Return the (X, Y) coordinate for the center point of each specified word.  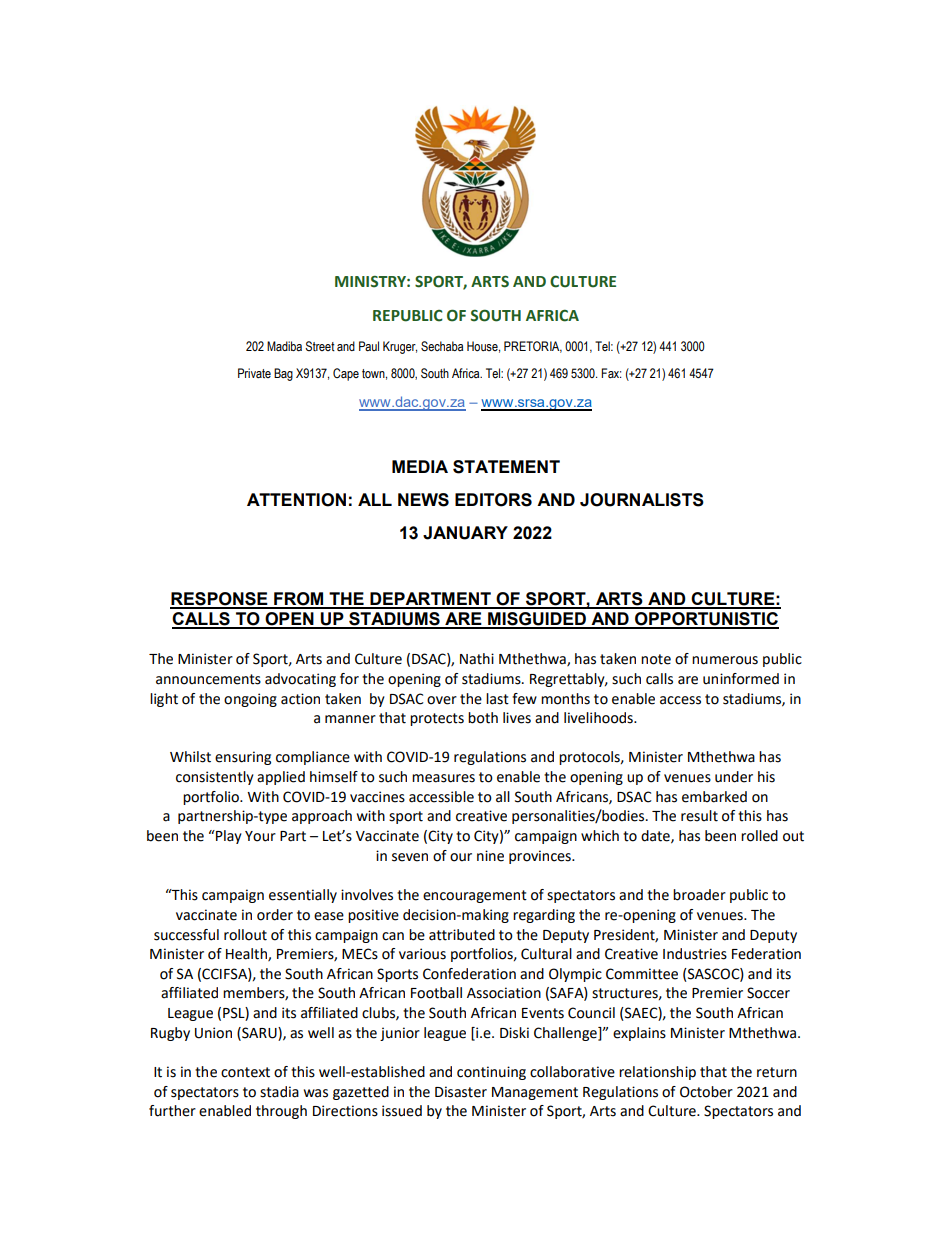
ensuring (243, 758)
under (734, 777)
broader (699, 895)
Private (254, 373)
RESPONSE (220, 600)
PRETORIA (533, 347)
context (245, 1072)
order (275, 915)
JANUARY (465, 533)
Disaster (461, 1092)
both (483, 718)
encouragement (475, 896)
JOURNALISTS (642, 500)
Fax (611, 373)
